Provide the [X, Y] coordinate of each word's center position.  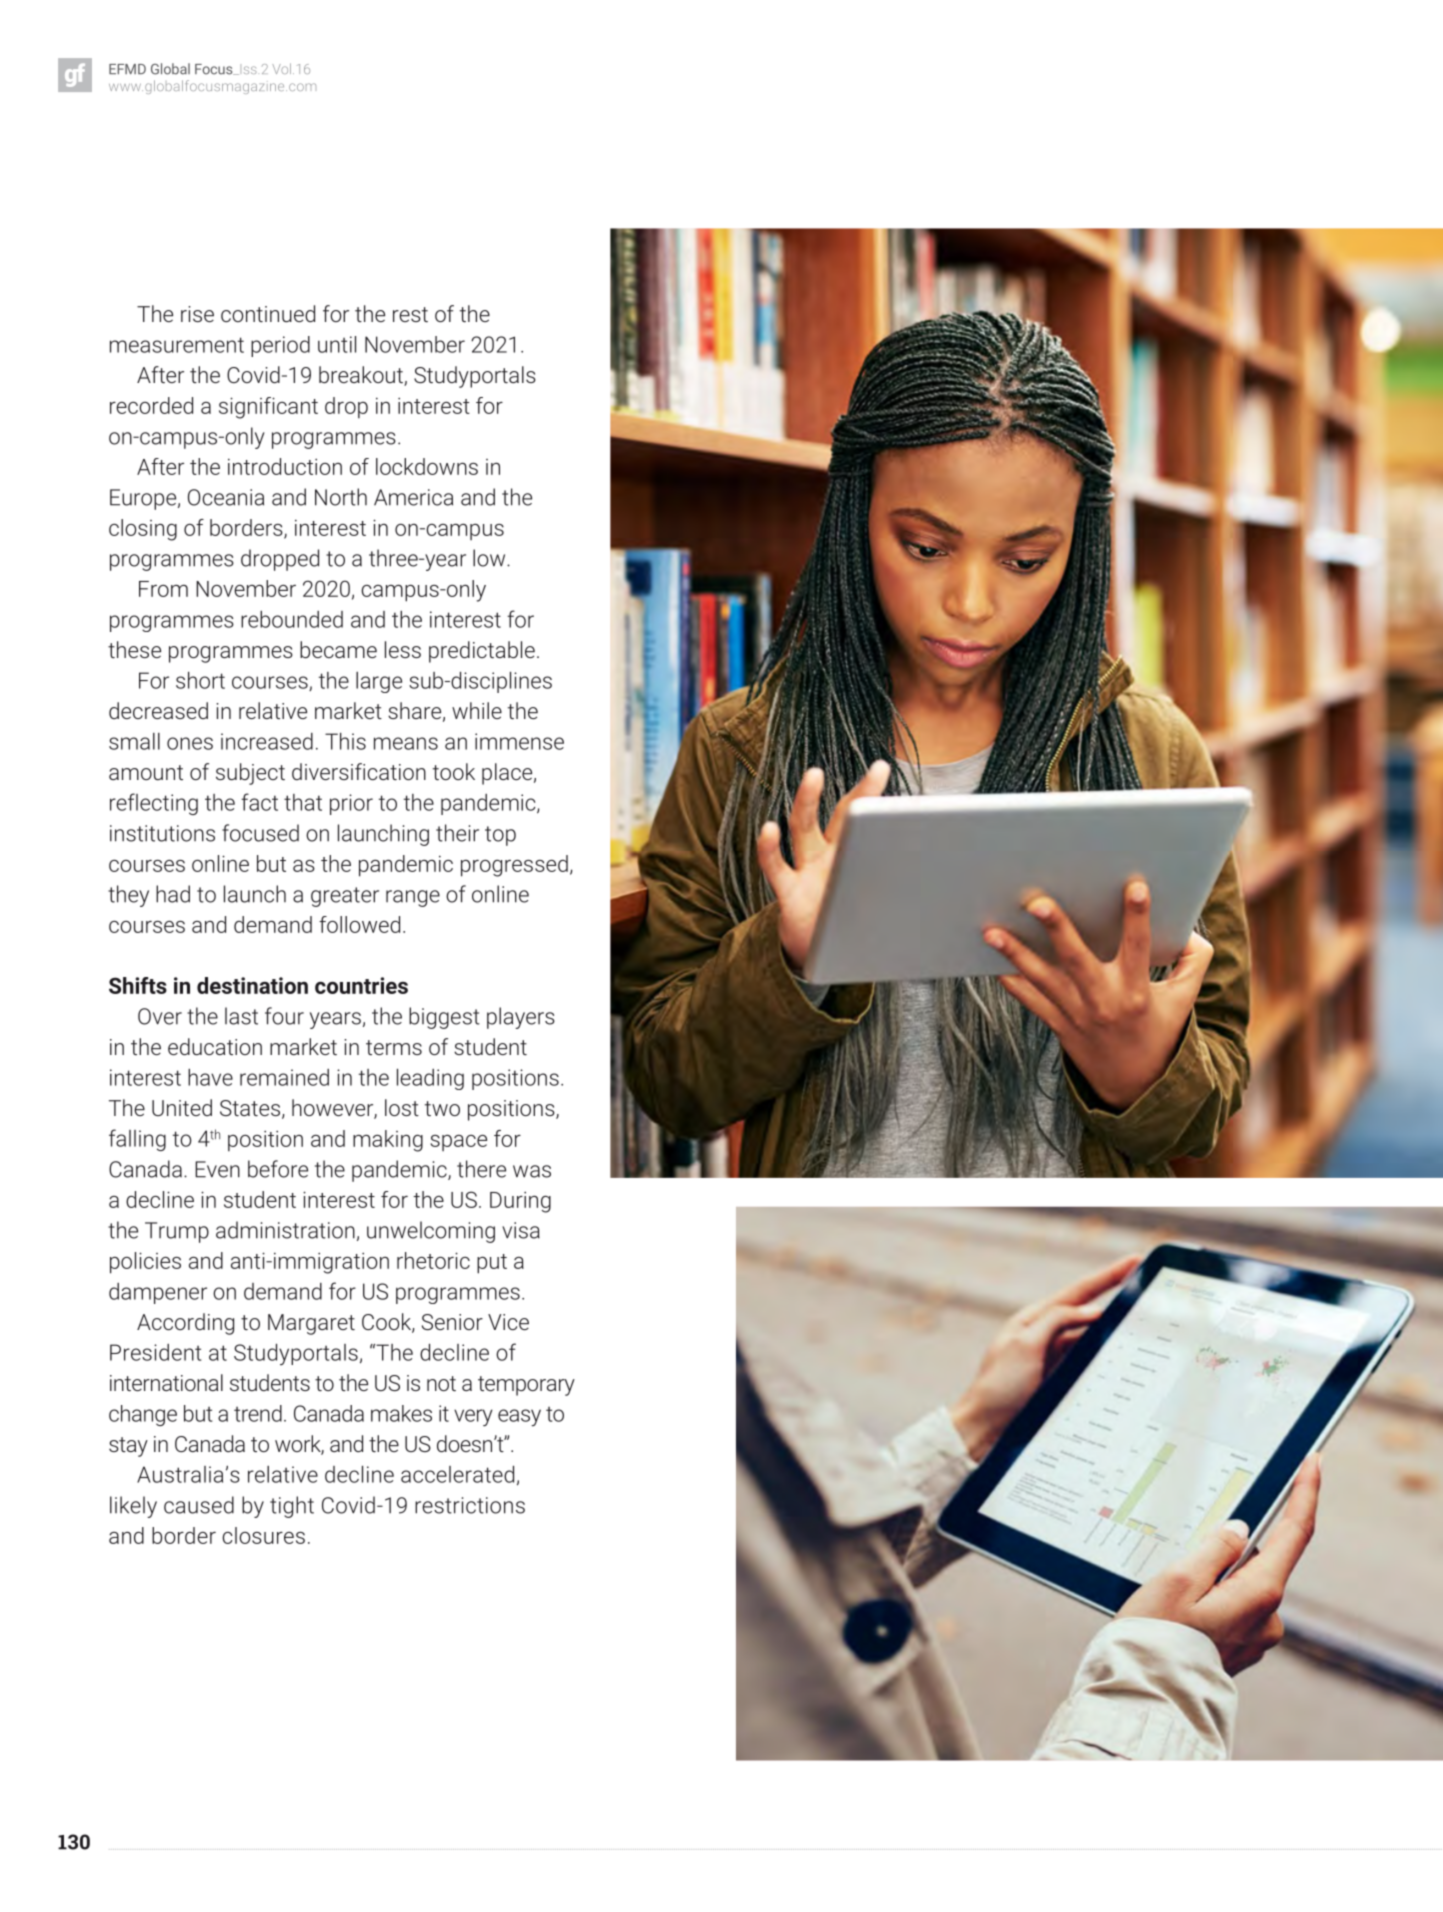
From [163, 589]
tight [292, 1507]
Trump [177, 1232]
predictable [482, 652]
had [173, 894]
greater [345, 897]
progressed [514, 866]
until [337, 344]
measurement [177, 345]
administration [285, 1230]
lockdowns [427, 466]
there [481, 1169]
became [338, 649]
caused [199, 1505]
